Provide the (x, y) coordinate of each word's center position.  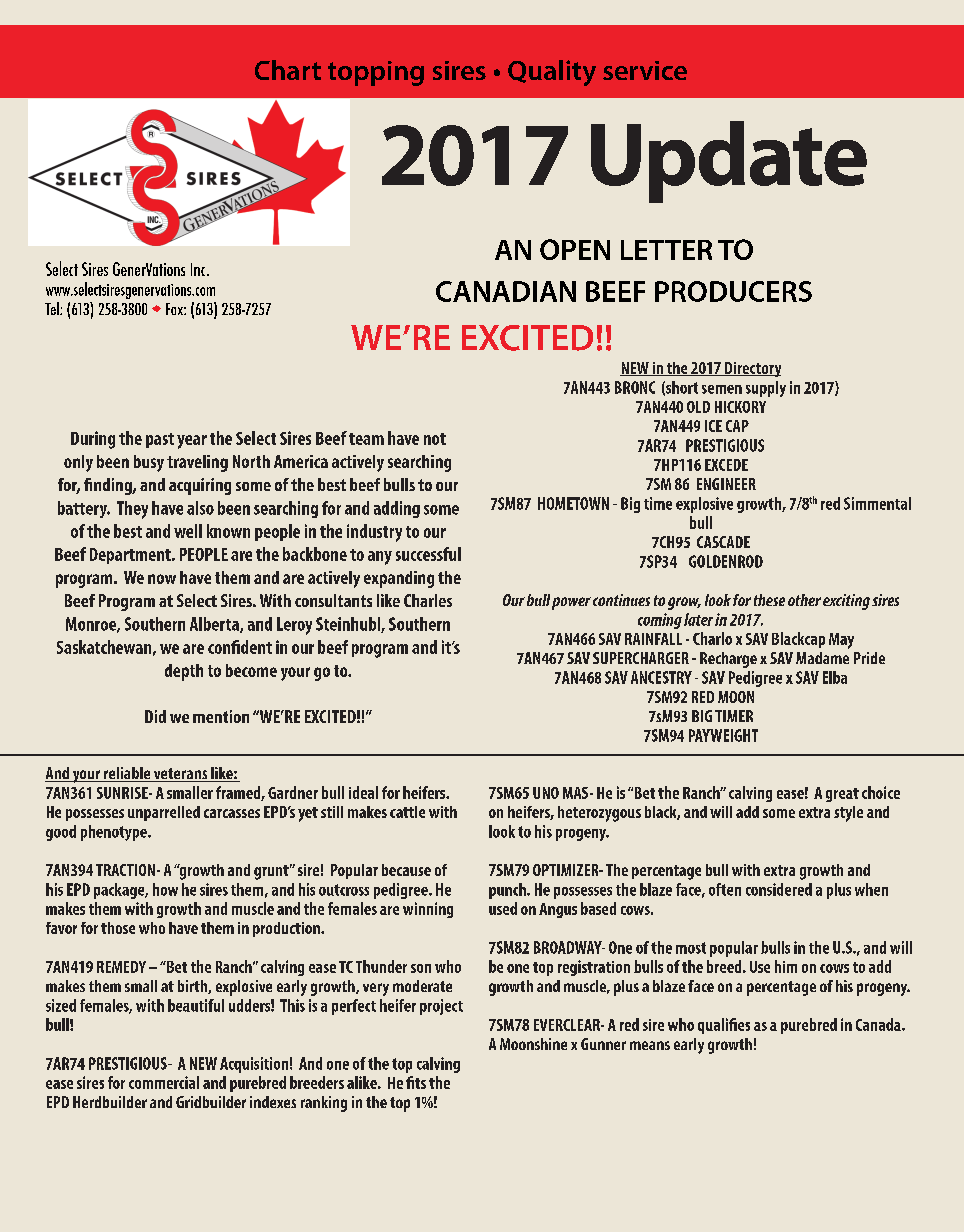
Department (131, 556)
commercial (164, 1082)
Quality (552, 73)
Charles (428, 600)
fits (416, 1082)
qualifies (724, 1026)
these (769, 600)
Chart (288, 70)
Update (729, 162)
